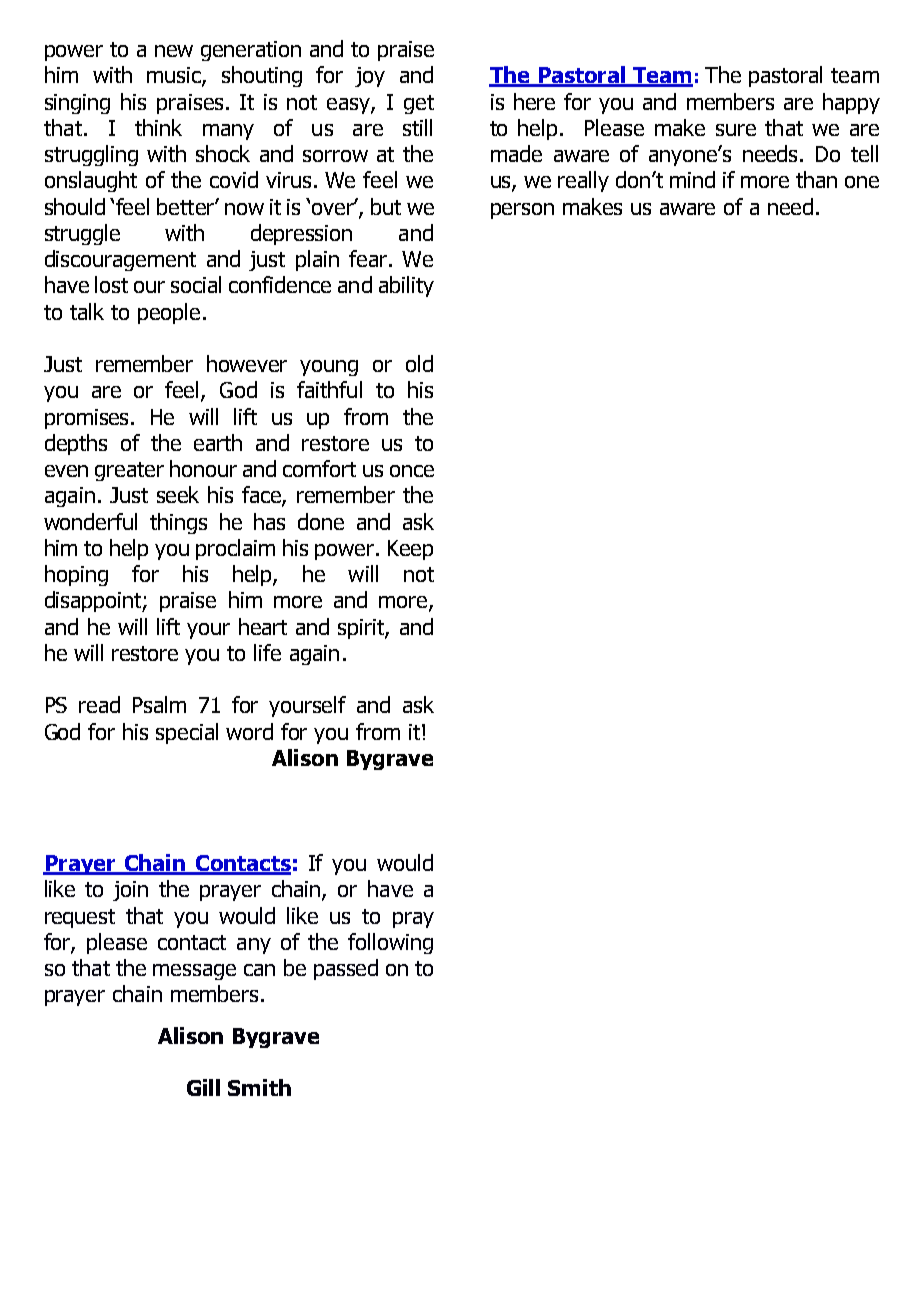 The height and width of the screenshot is (1308, 924). Describe the element at coordinates (346, 969) in the screenshot. I see `passed` at that location.
